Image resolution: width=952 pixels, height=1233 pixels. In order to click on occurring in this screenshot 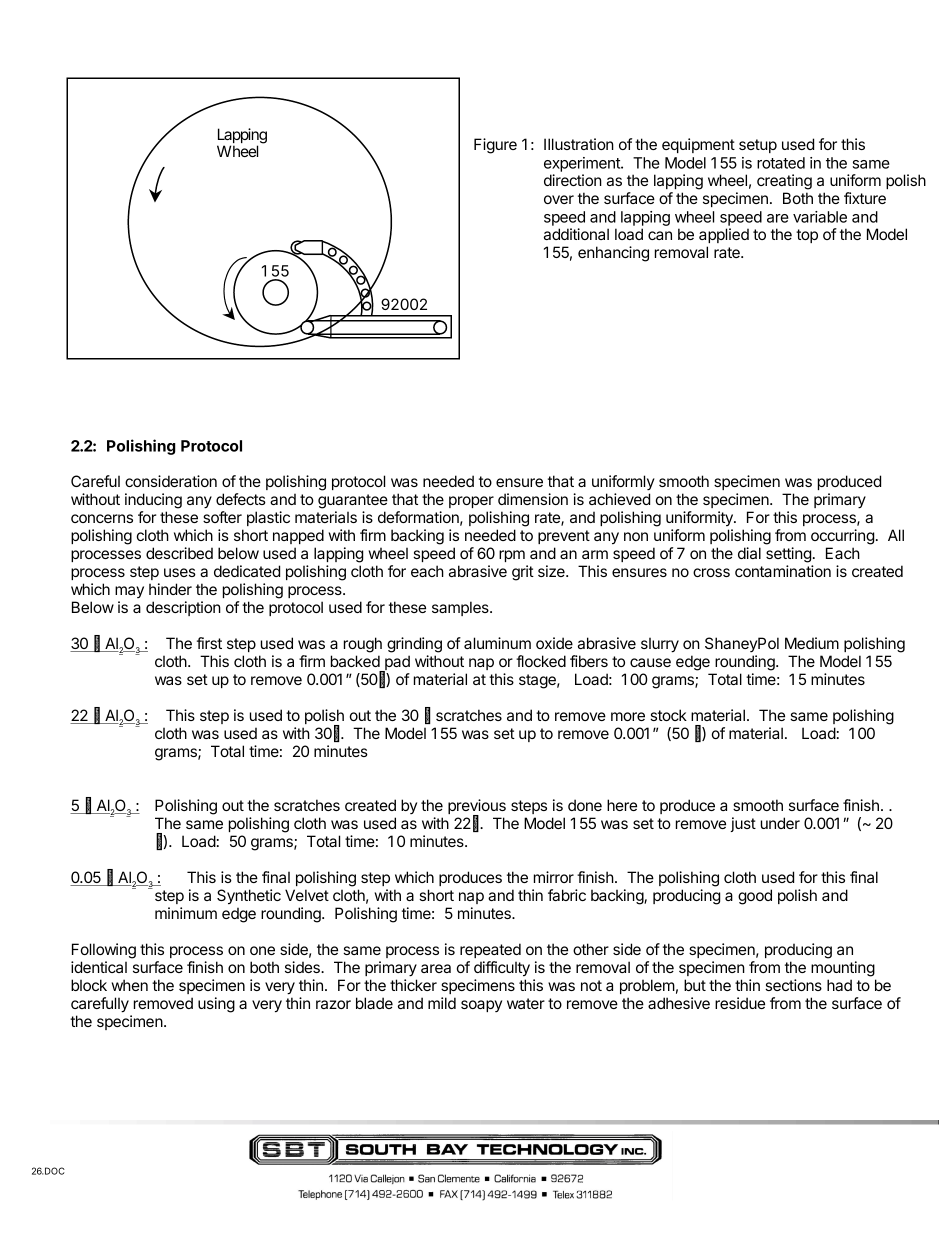, I will do `click(842, 537)`.
